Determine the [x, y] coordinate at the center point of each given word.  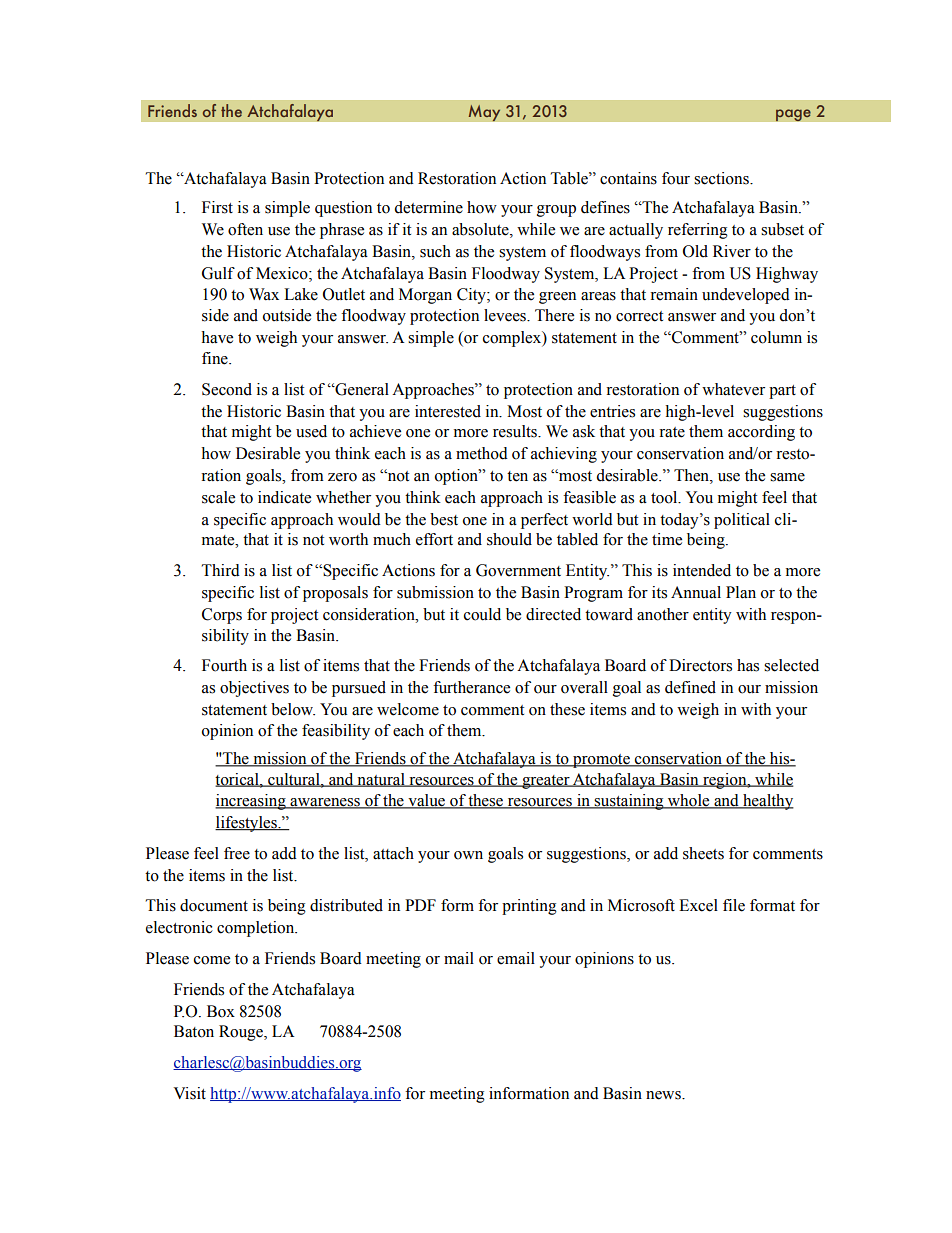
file [734, 905]
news [664, 1095]
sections [722, 178]
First [217, 207]
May [484, 113]
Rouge [242, 1033]
